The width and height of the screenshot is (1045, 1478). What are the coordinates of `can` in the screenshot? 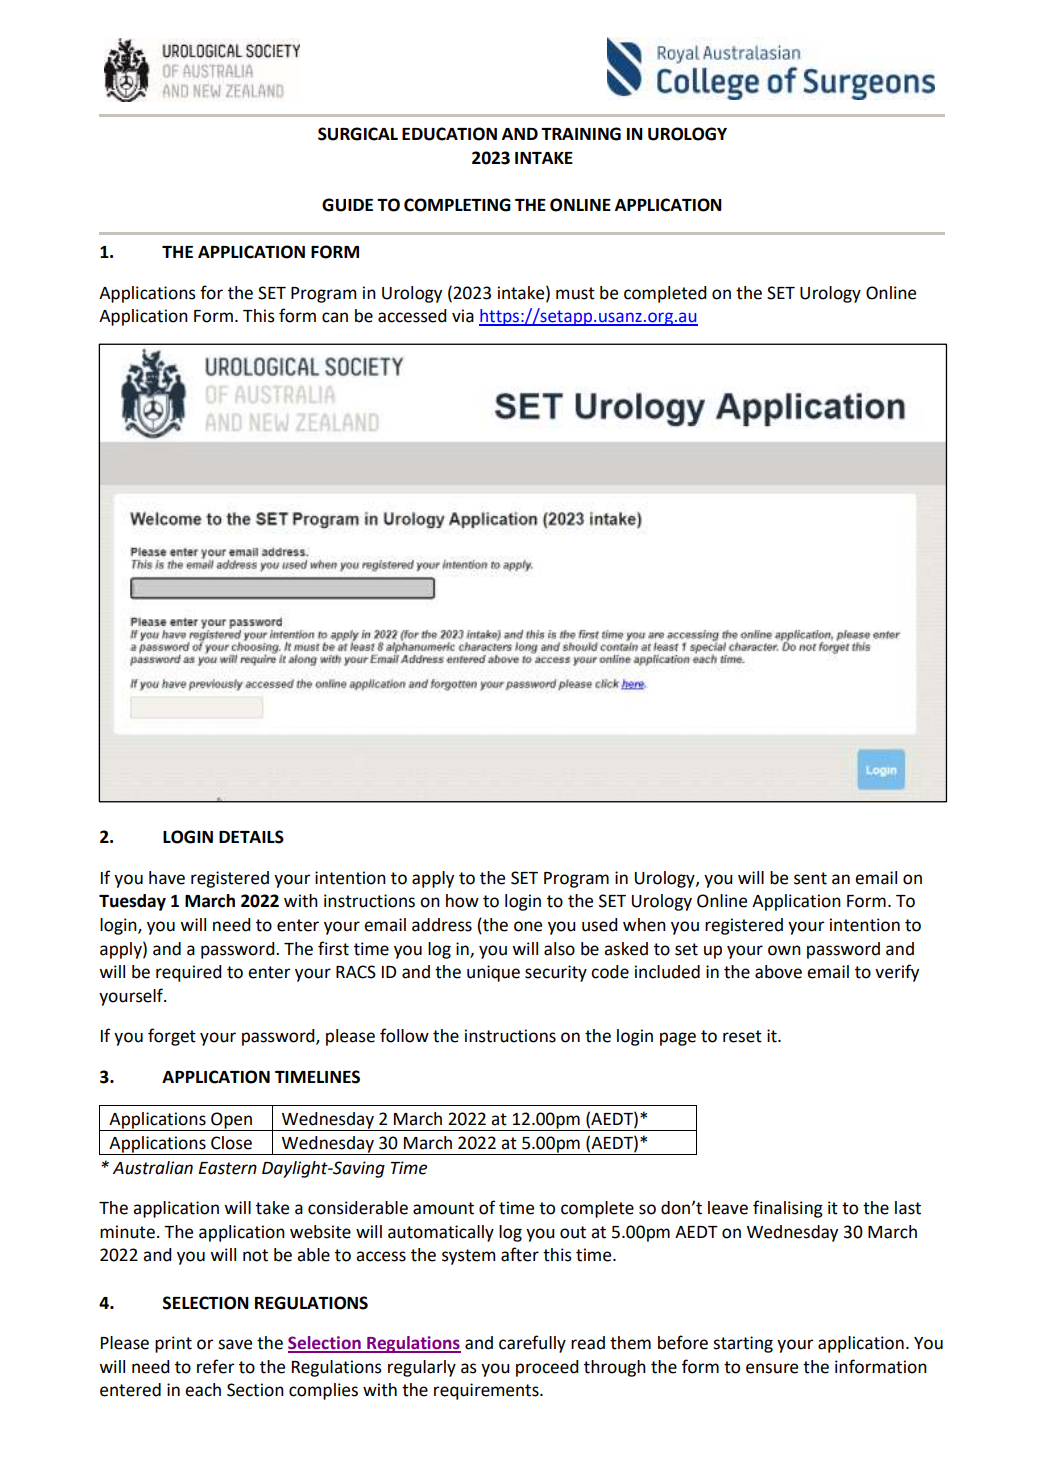 It's located at (335, 317).
